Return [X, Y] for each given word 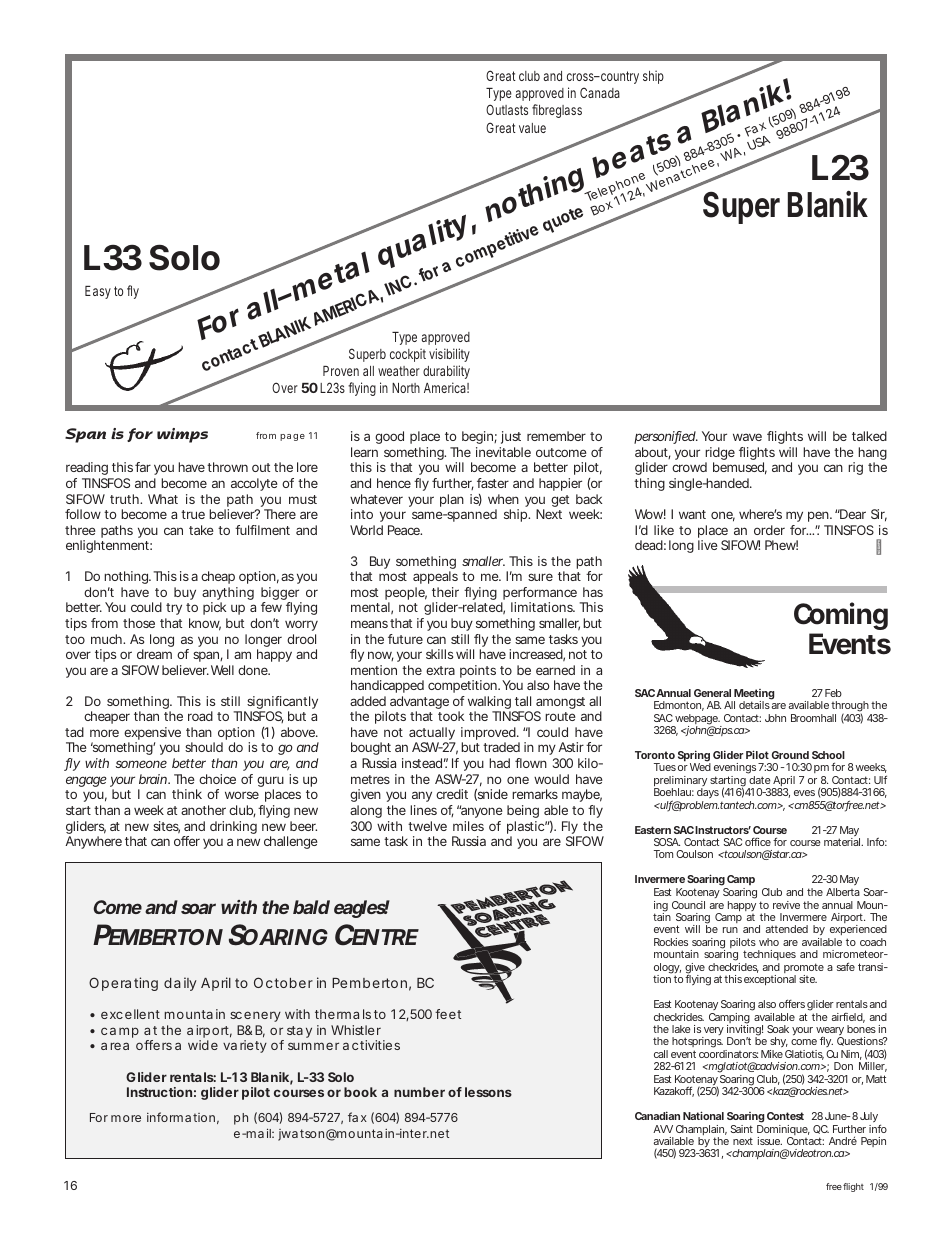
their [445, 592]
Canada [600, 92]
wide [203, 1045]
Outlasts [507, 109]
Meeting [753, 695]
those [139, 623]
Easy [98, 292]
